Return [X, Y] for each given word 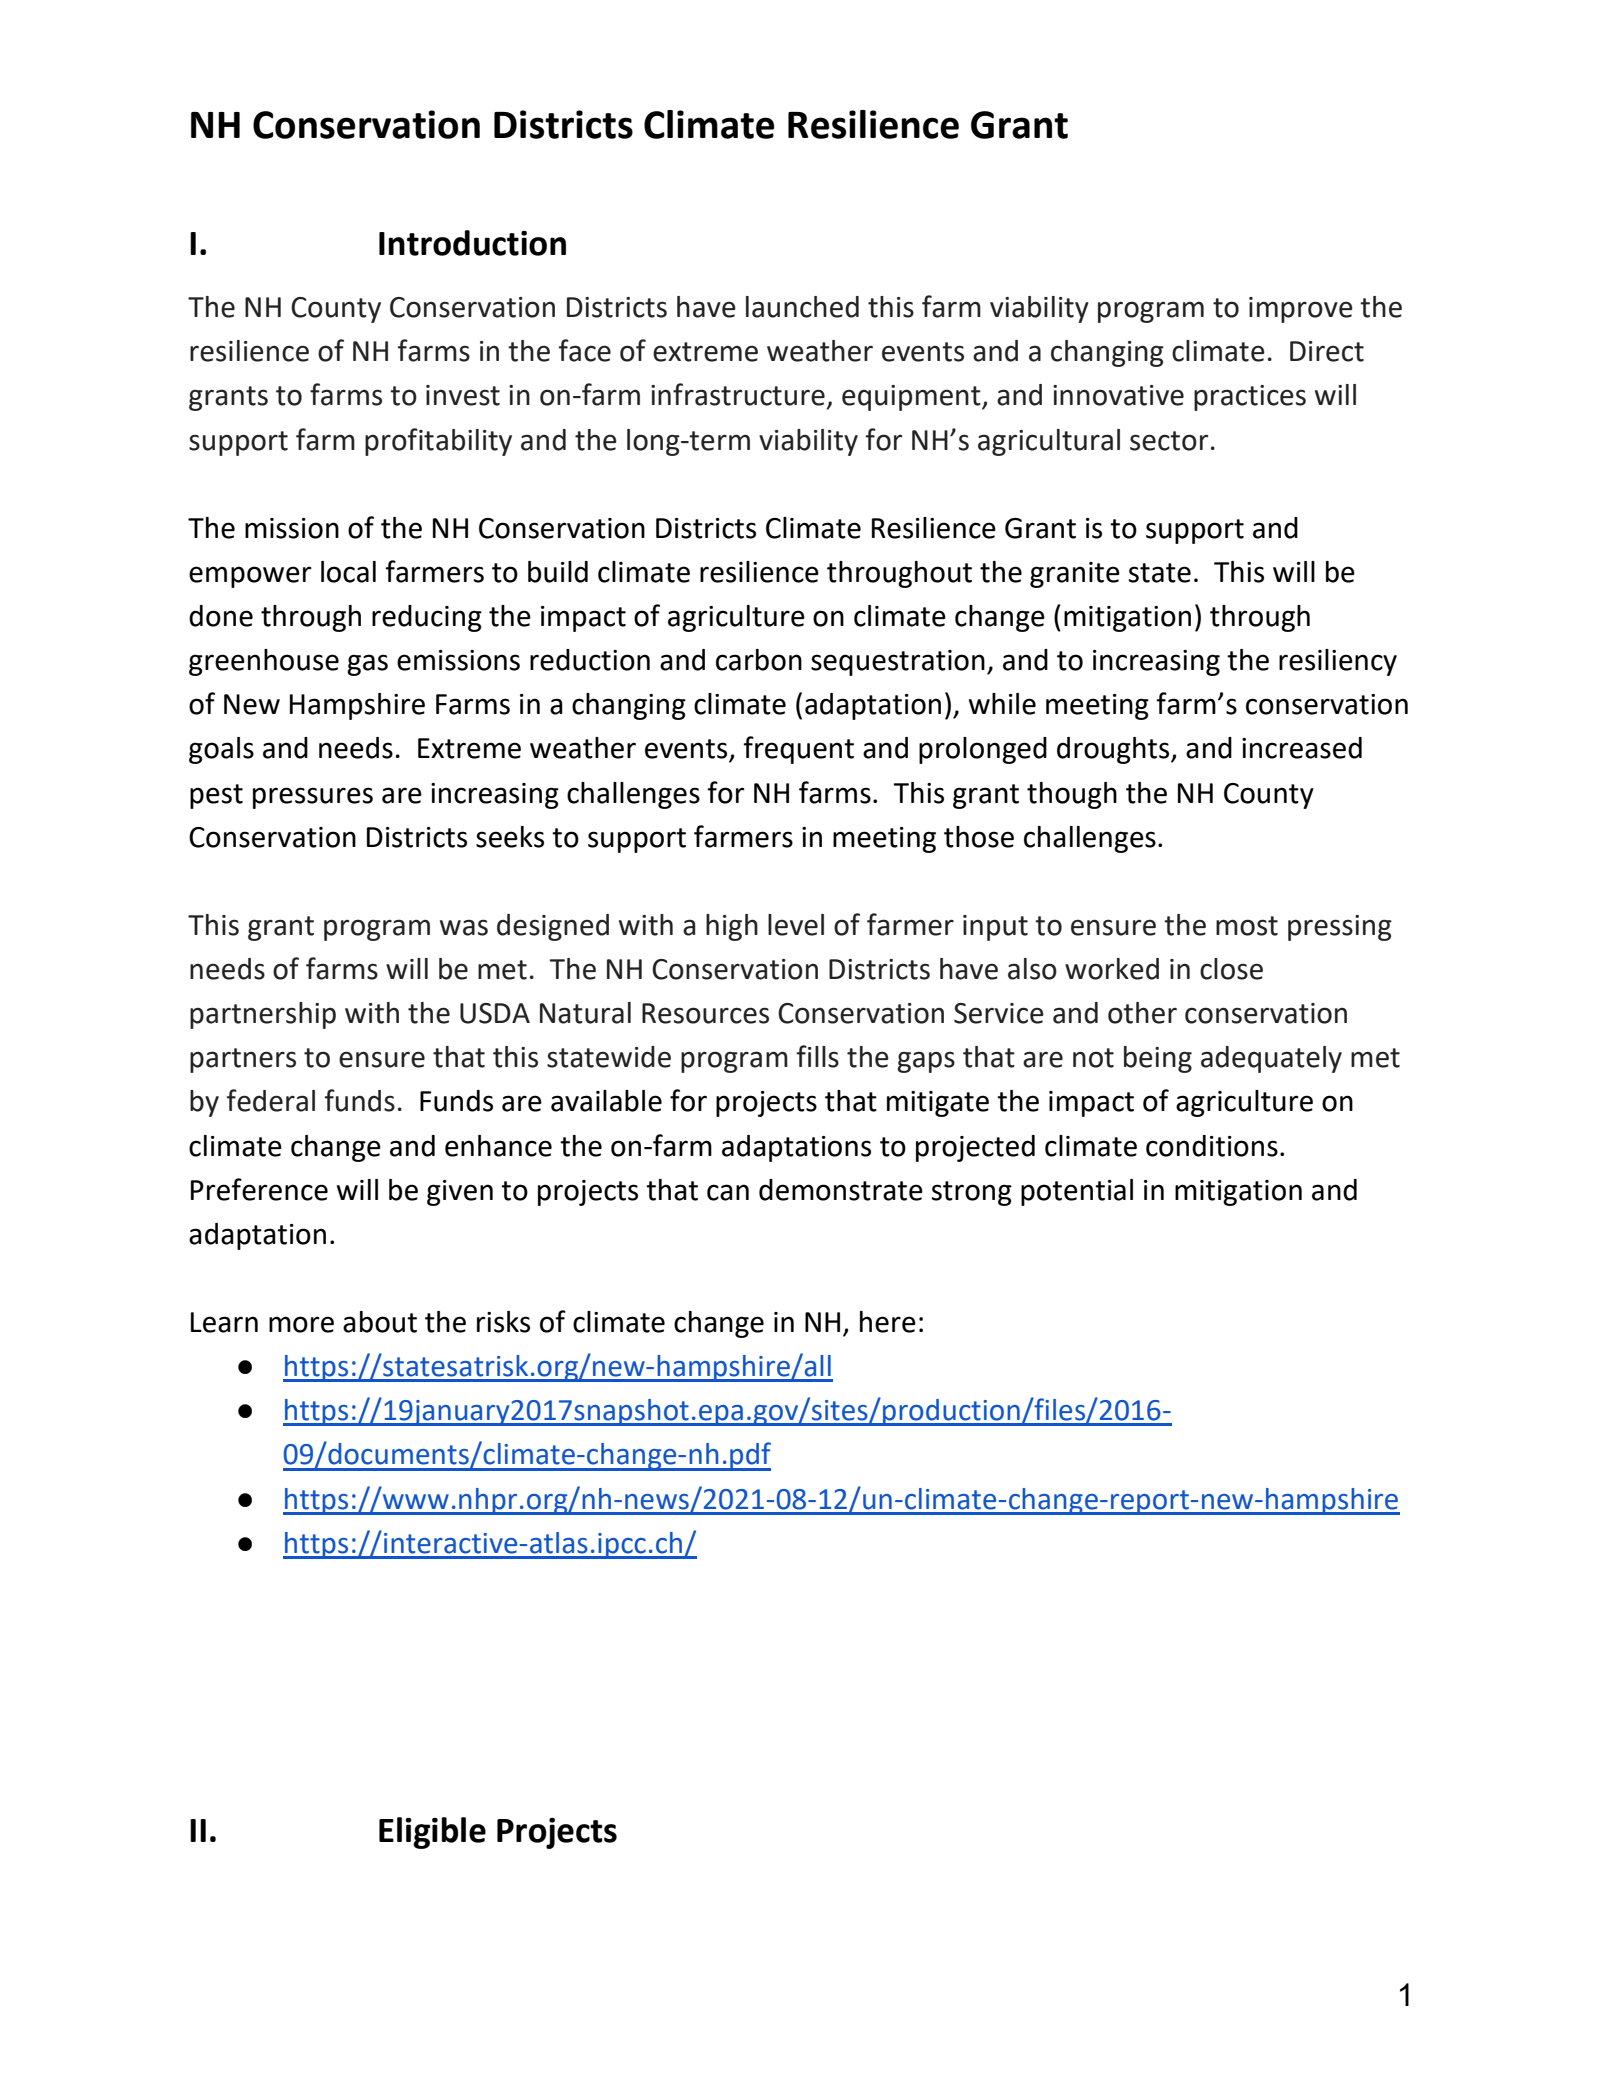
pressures [313, 798]
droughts [1114, 750]
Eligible [432, 1833]
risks [503, 1322]
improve [1301, 310]
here [888, 1322]
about [380, 1322]
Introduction [472, 243]
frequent [798, 750]
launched [802, 307]
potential [1077, 1192]
